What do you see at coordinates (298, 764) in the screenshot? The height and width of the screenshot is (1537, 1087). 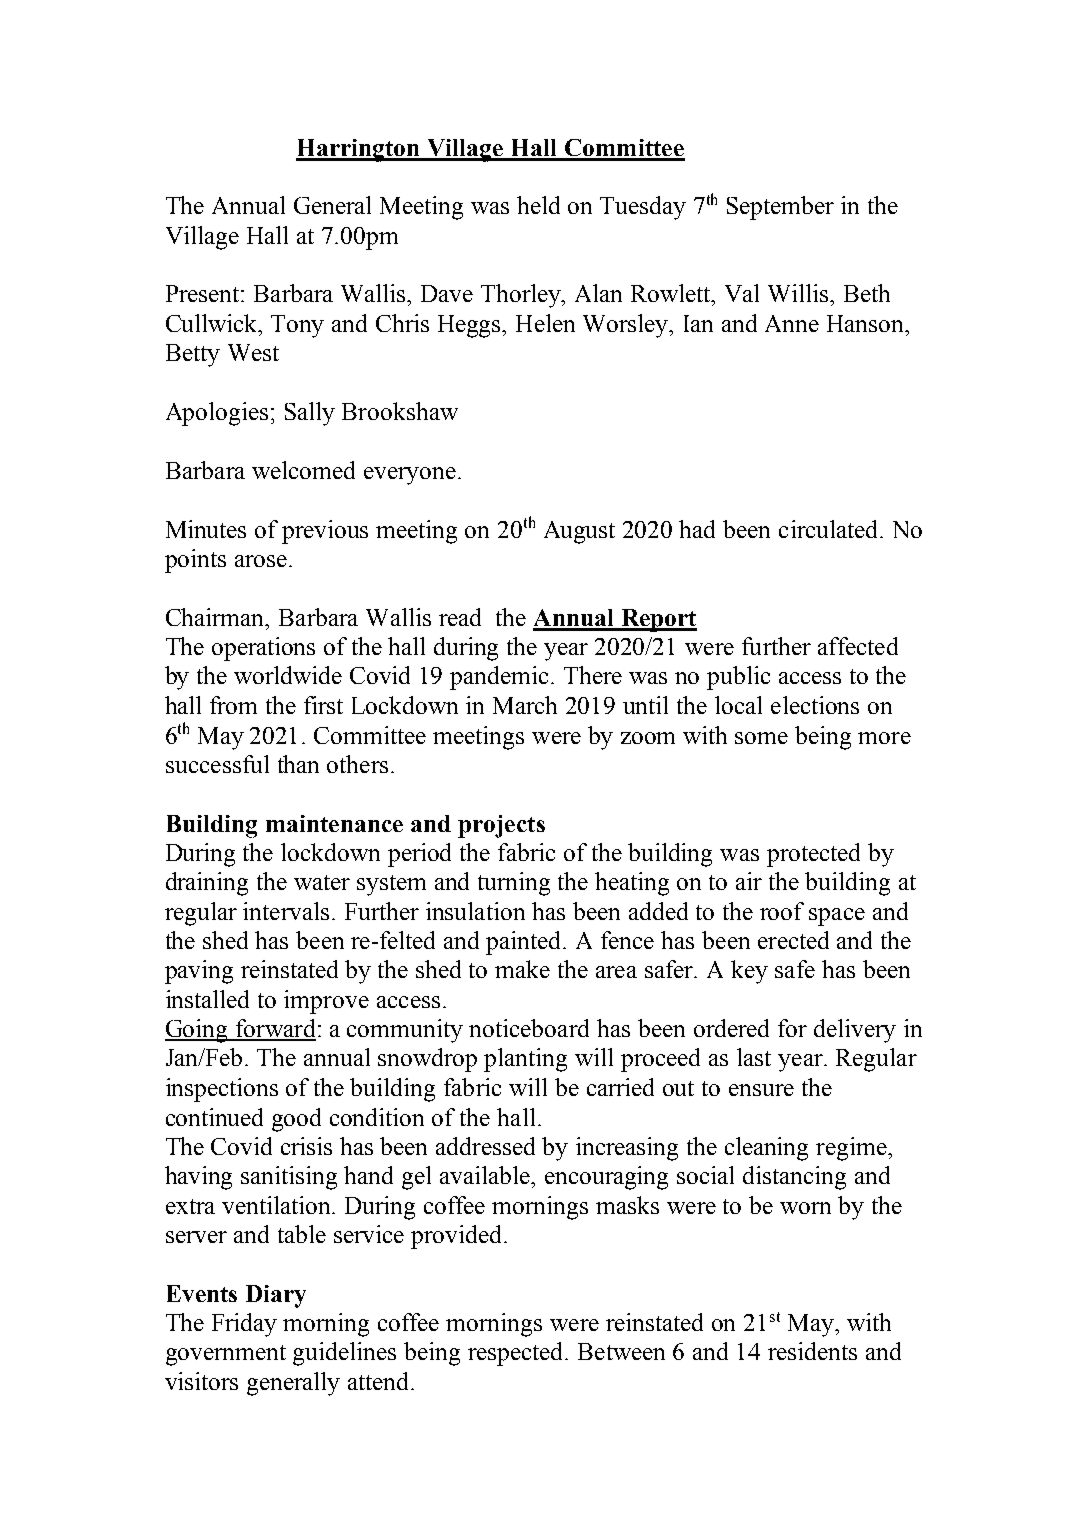 I see `than` at bounding box center [298, 764].
